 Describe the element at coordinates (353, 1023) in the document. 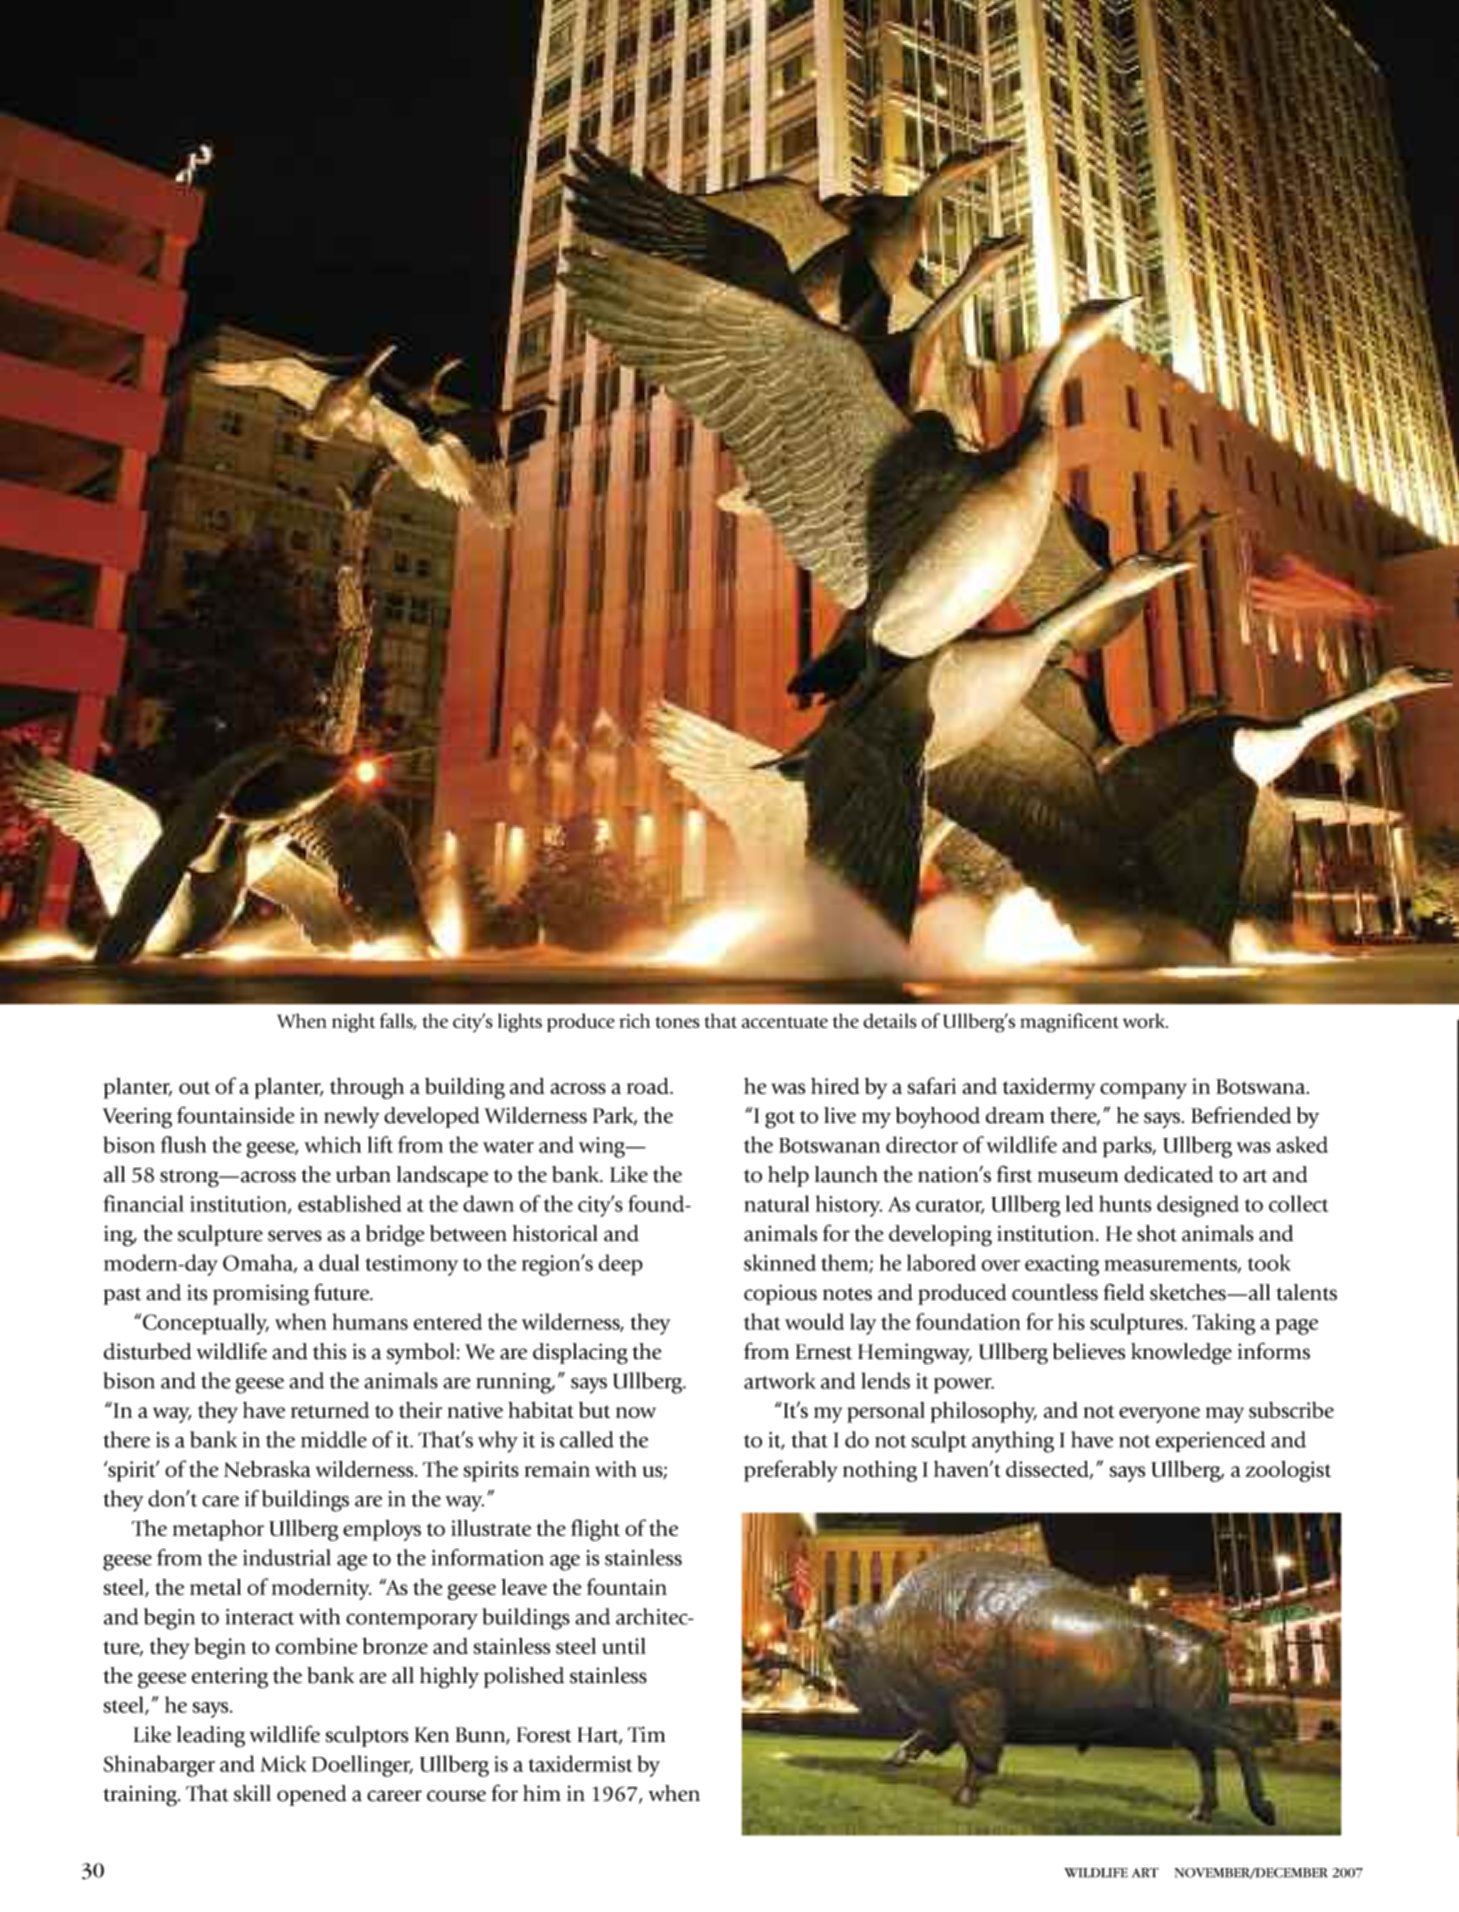

I see `night` at that location.
